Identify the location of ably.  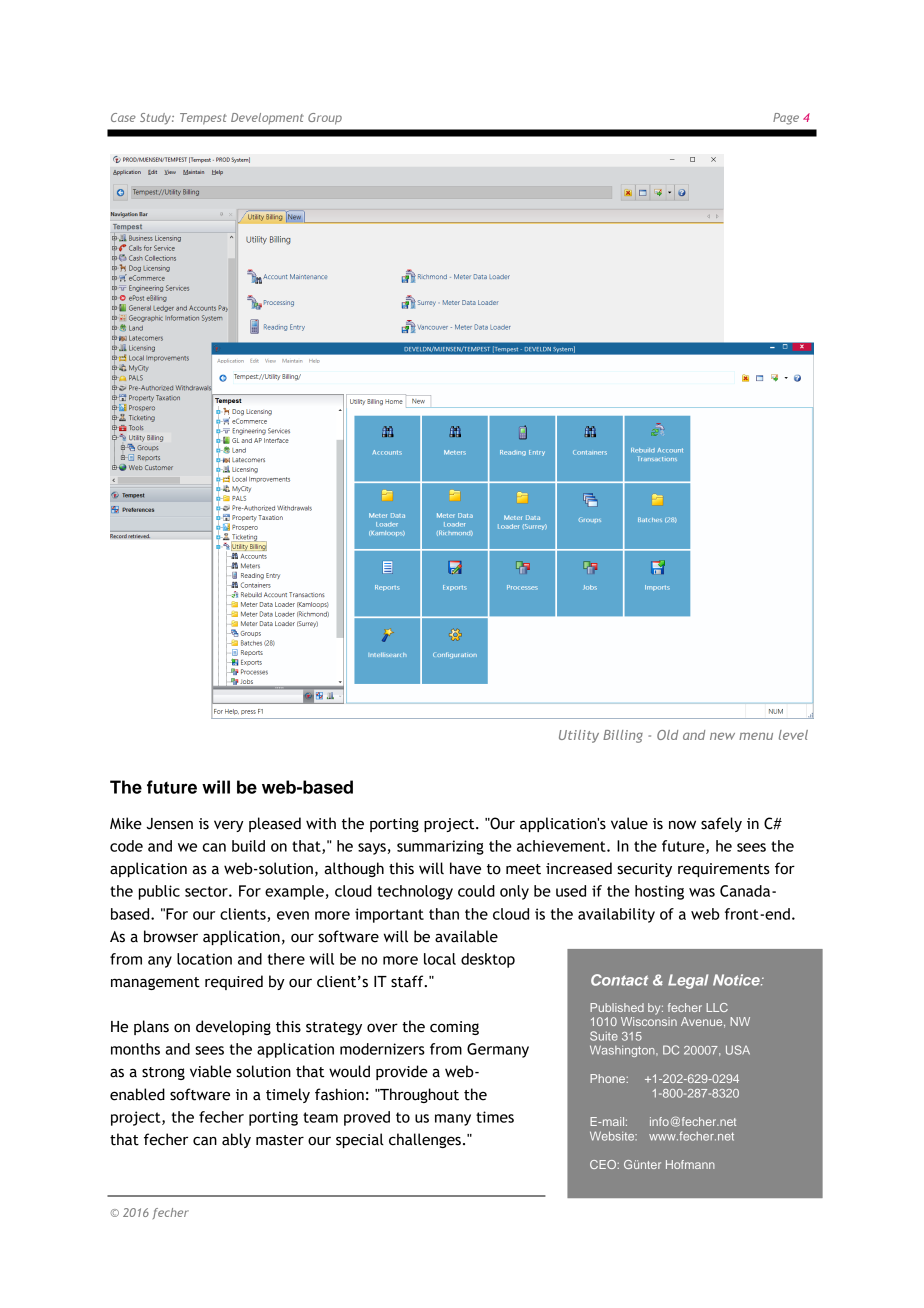
(236, 1140).
